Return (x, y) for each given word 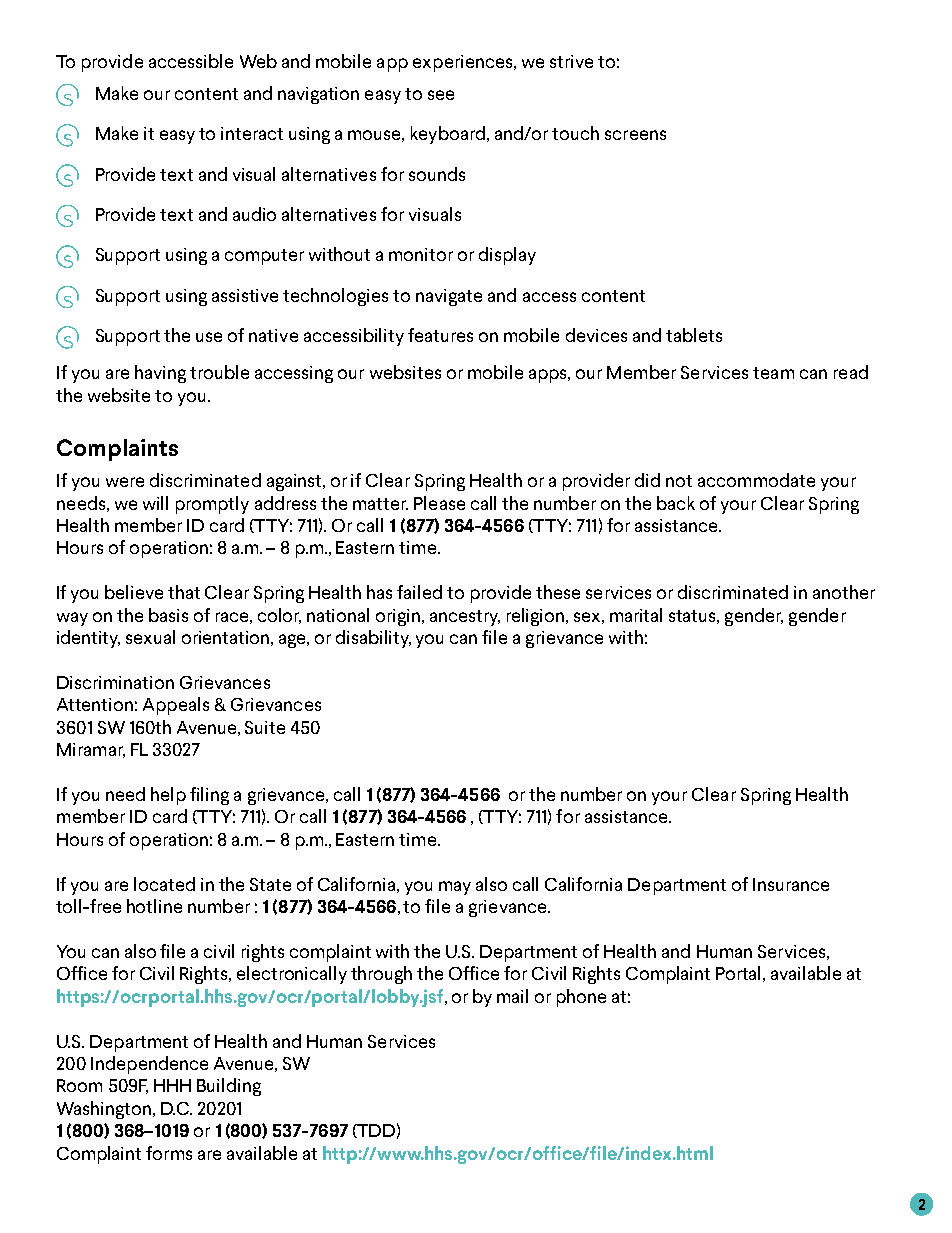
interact (252, 133)
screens (635, 135)
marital (636, 615)
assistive (245, 295)
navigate (449, 297)
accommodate (756, 480)
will (155, 503)
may (455, 888)
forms (169, 1153)
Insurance (791, 884)
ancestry (465, 618)
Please (439, 503)
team (773, 373)
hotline (154, 906)
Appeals (176, 706)
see (441, 95)
